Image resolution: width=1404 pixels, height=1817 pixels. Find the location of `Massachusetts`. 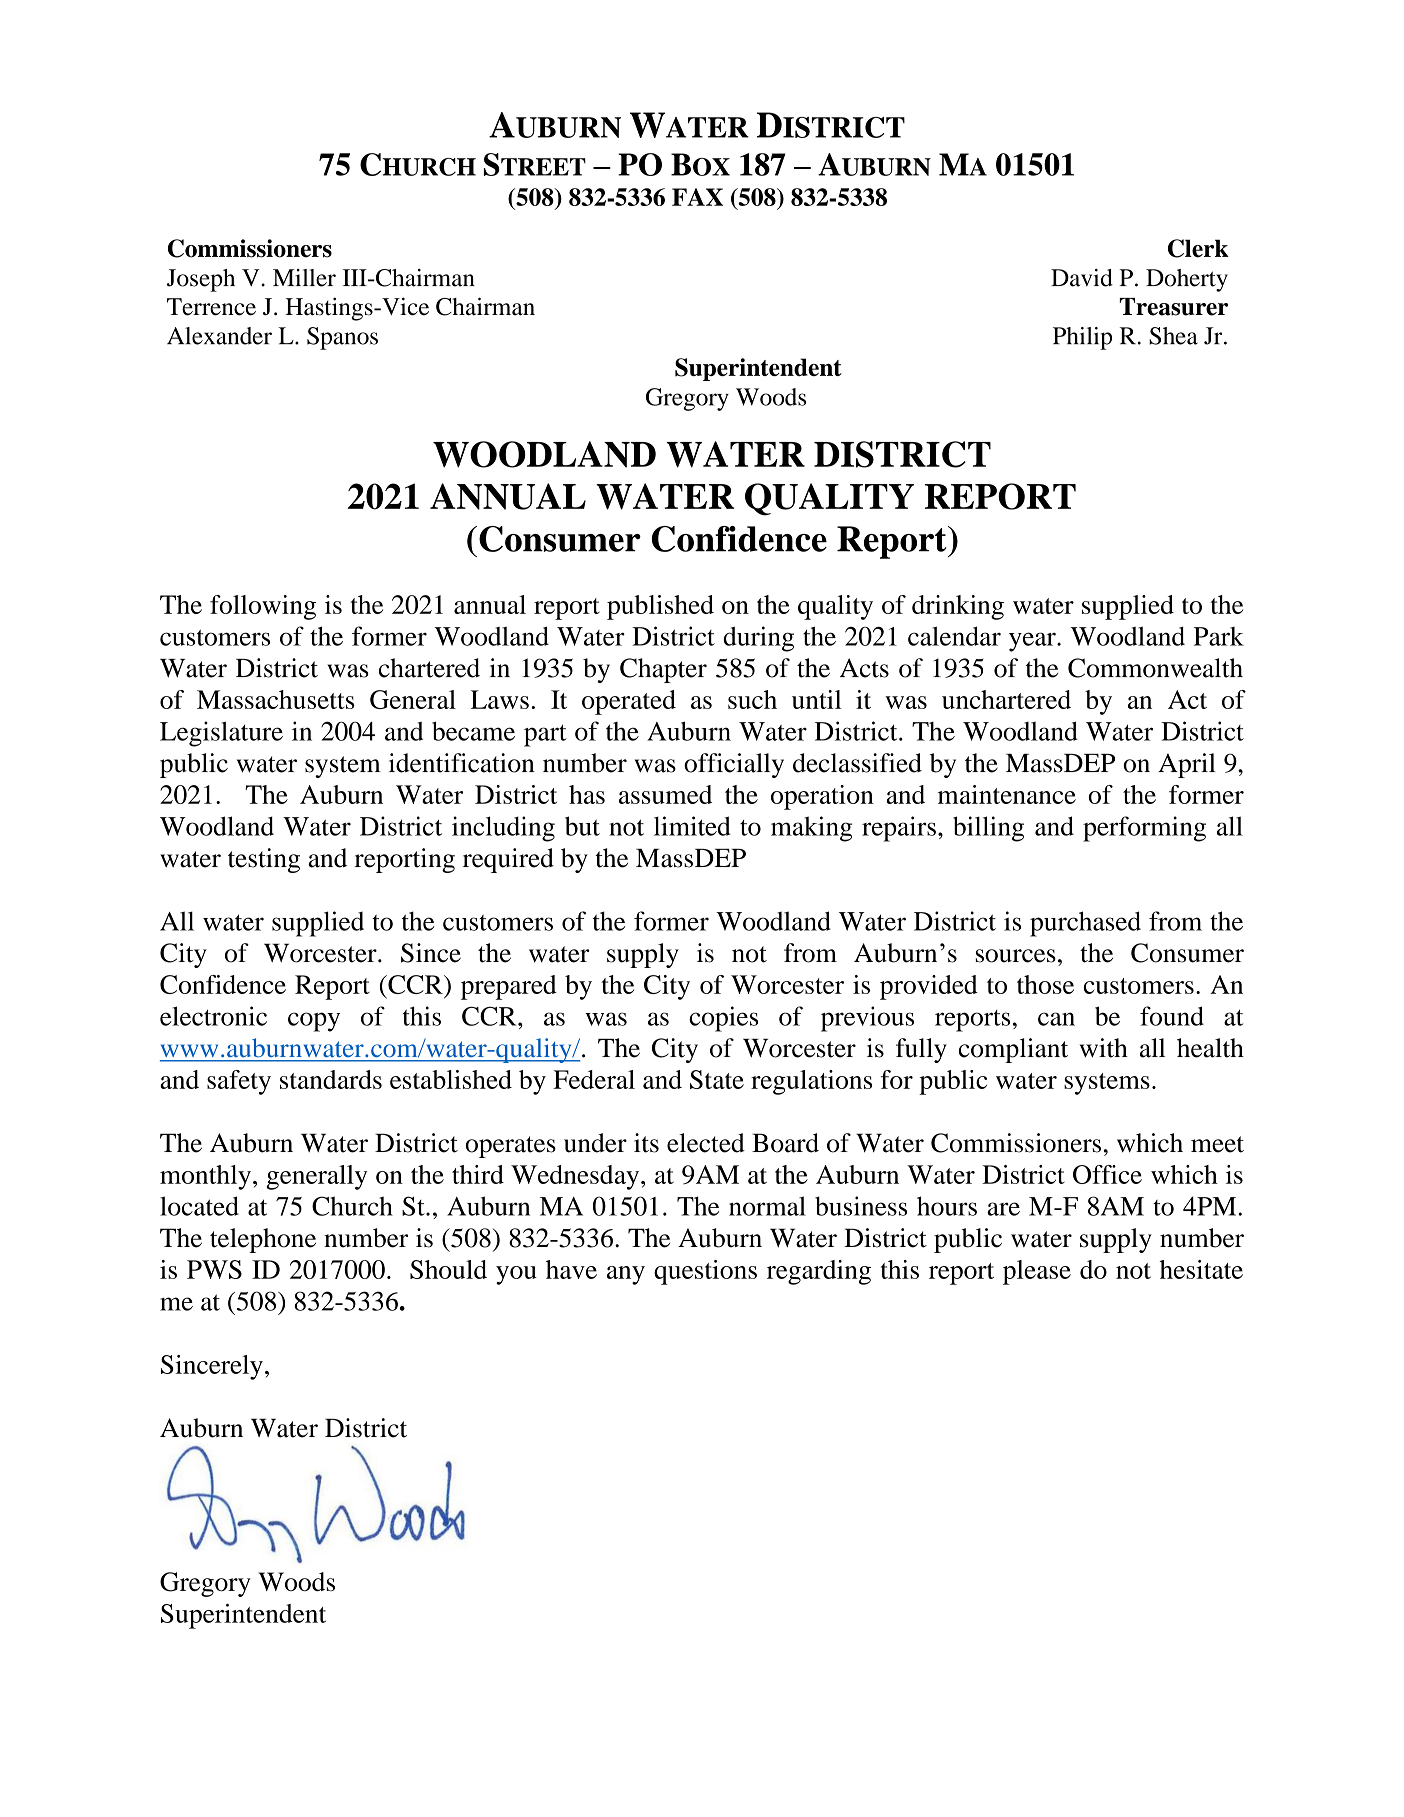

Massachusetts is located at coordinates (276, 699).
